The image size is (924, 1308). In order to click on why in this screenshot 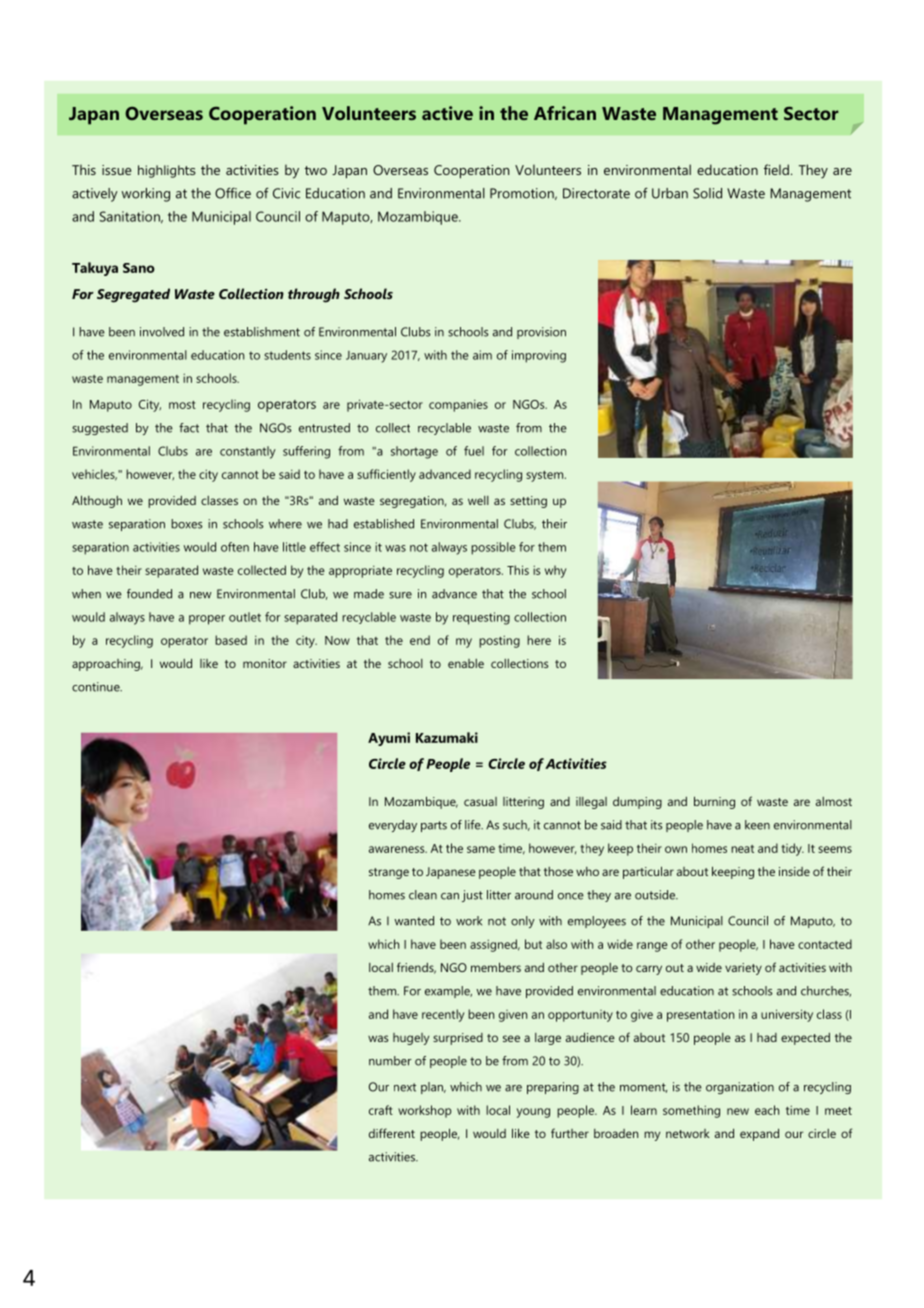, I will do `click(555, 571)`.
